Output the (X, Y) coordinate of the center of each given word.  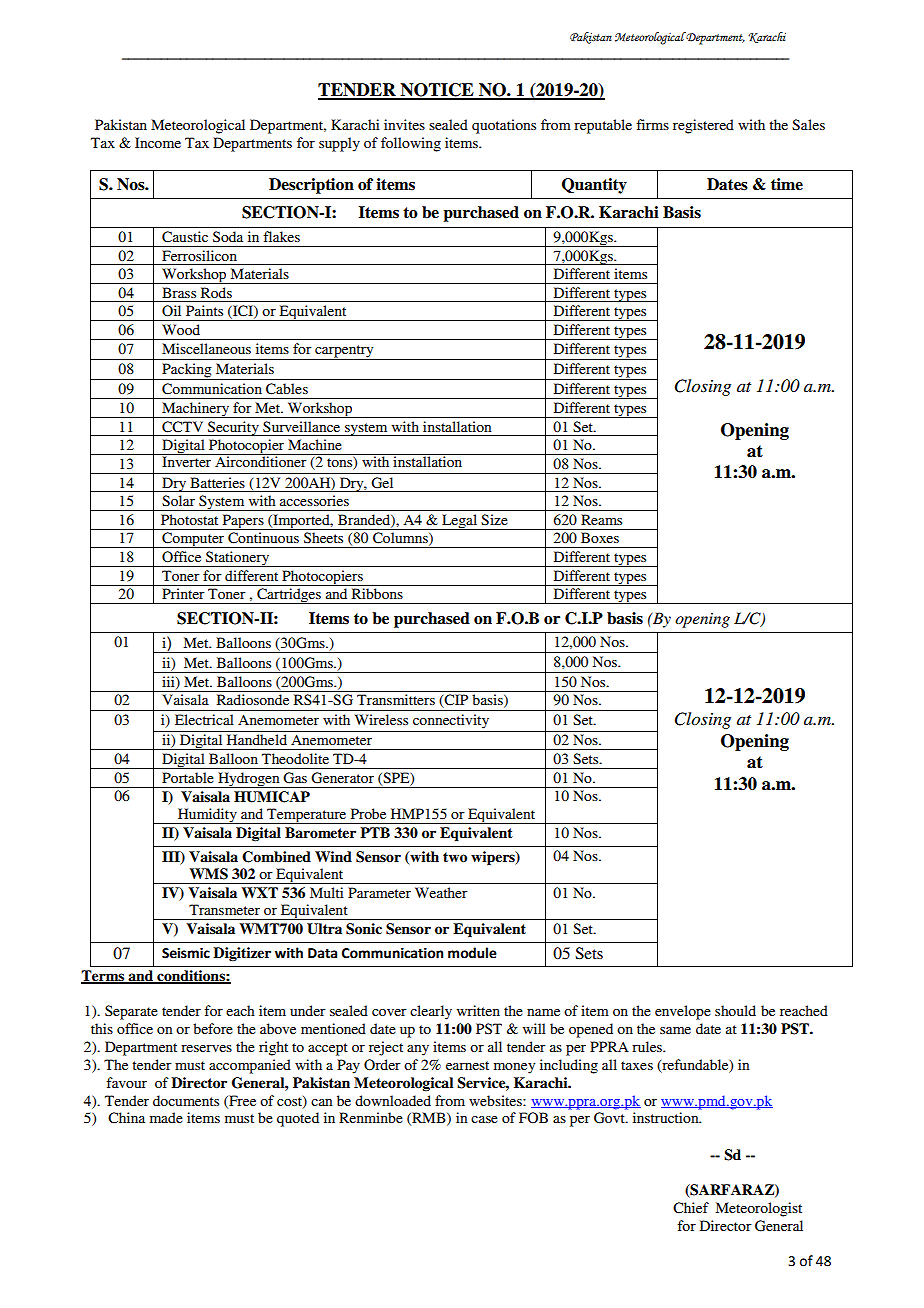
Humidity (207, 816)
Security (233, 428)
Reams (601, 519)
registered (703, 126)
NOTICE (437, 91)
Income (158, 142)
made (166, 1117)
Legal (459, 522)
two (455, 857)
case (484, 1119)
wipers (494, 858)
